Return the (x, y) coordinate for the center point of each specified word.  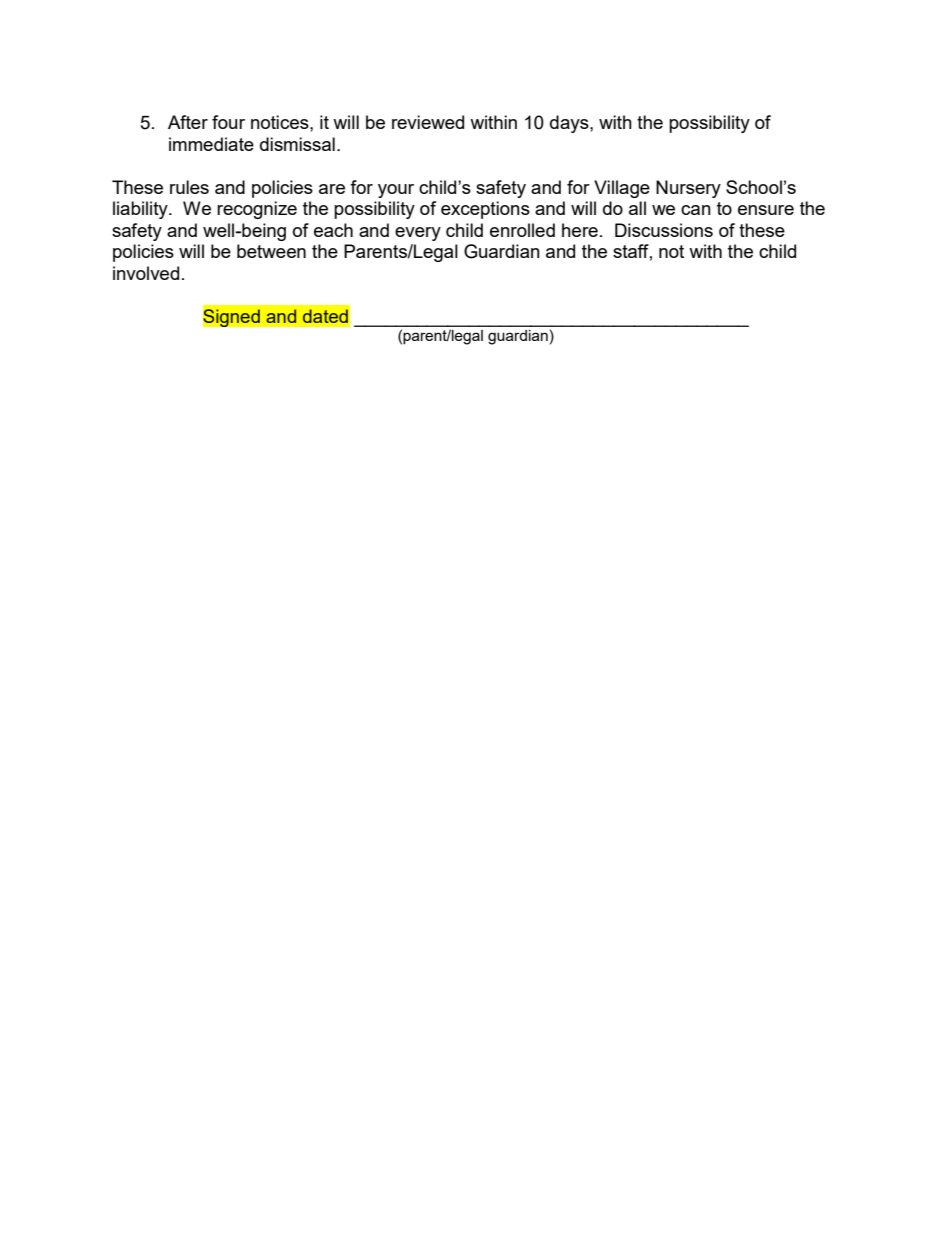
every (418, 234)
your (396, 191)
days (570, 124)
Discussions (664, 230)
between (271, 251)
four (228, 122)
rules (189, 187)
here (580, 230)
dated (325, 316)
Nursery (688, 189)
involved (146, 273)
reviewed (428, 122)
